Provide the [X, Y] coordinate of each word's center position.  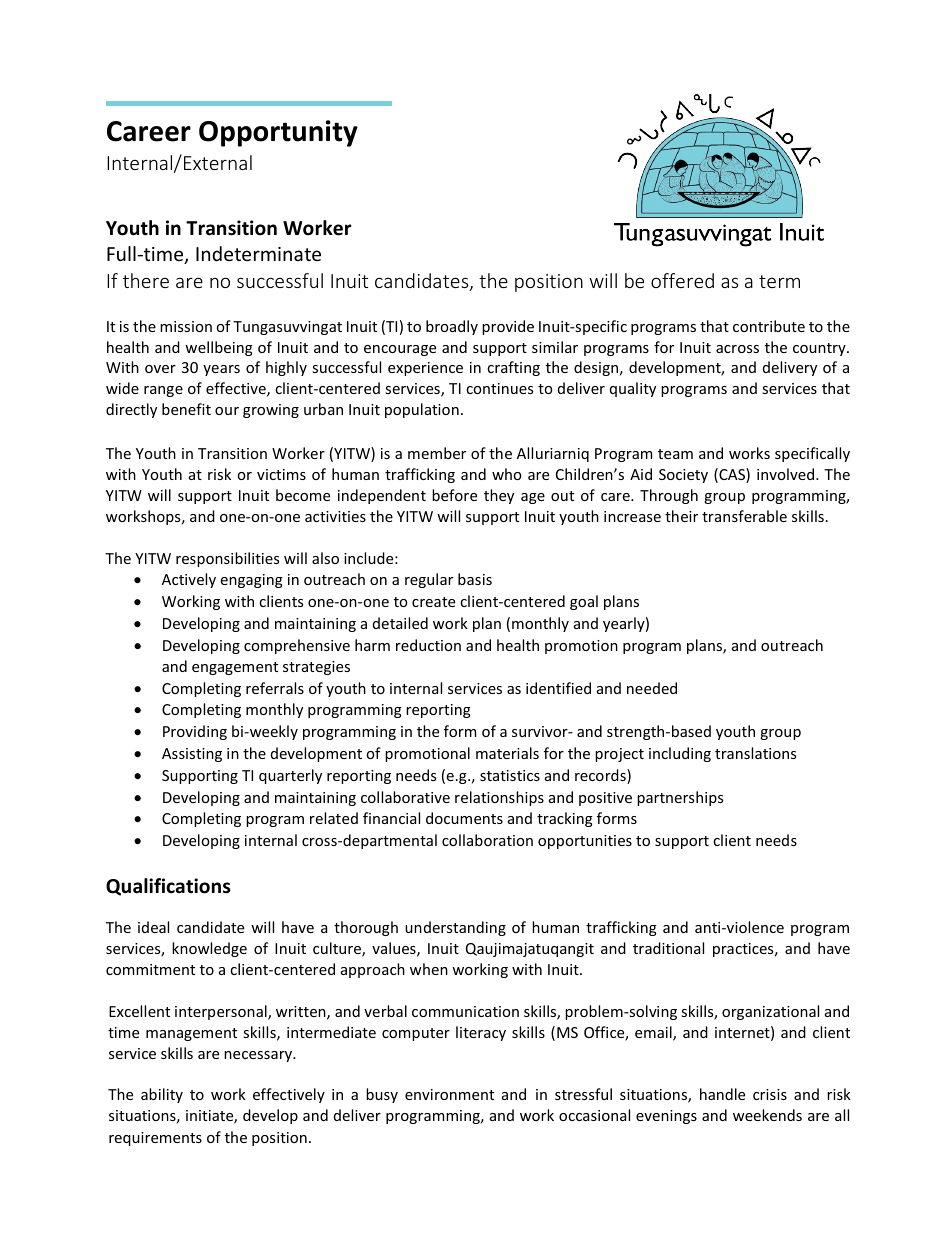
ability [162, 1095]
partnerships [680, 798]
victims [281, 474]
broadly [452, 327]
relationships [499, 798]
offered [682, 280]
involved [787, 474]
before [454, 495]
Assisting [192, 755]
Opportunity [278, 133]
